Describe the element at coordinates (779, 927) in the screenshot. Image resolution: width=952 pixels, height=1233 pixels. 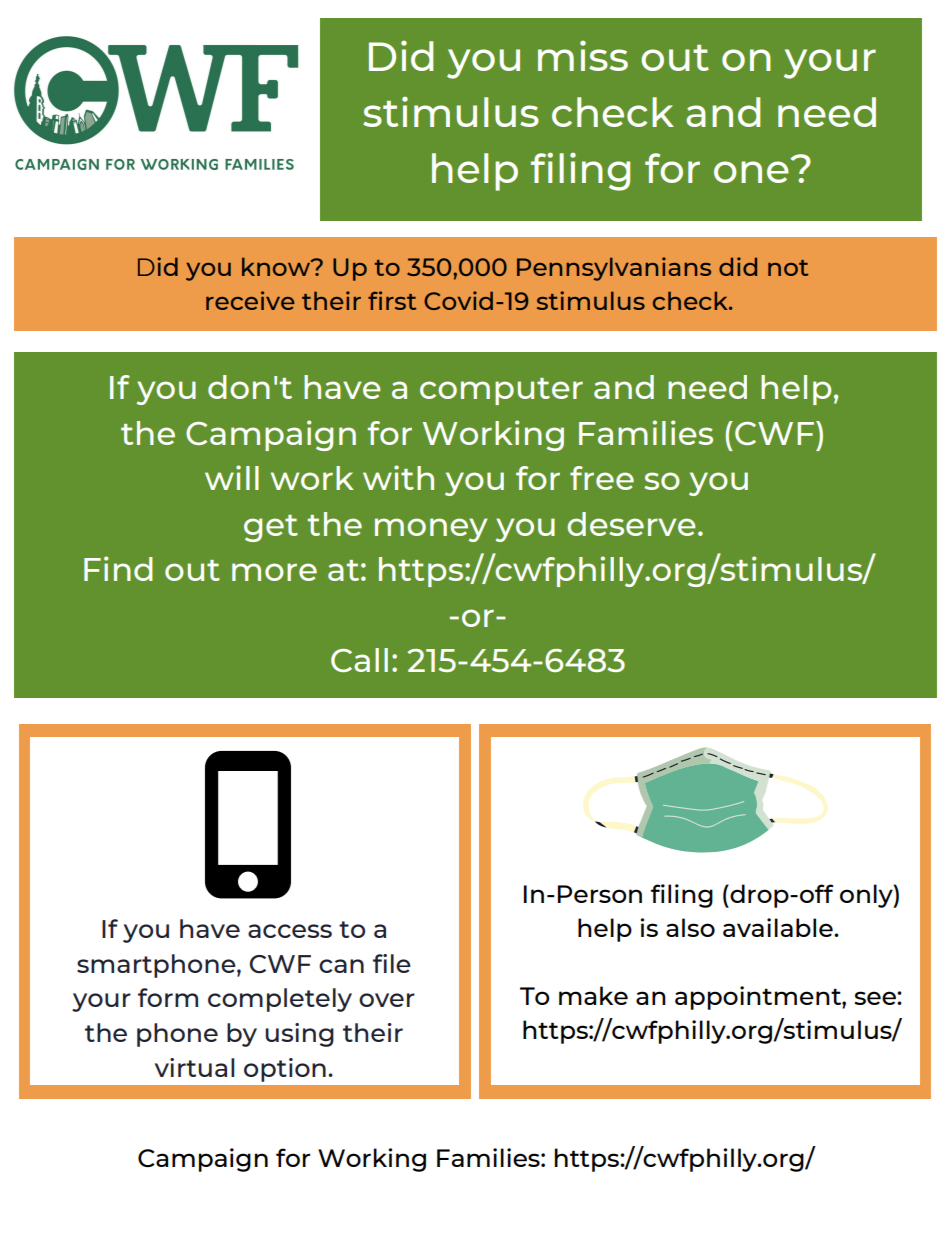
I see `available` at that location.
